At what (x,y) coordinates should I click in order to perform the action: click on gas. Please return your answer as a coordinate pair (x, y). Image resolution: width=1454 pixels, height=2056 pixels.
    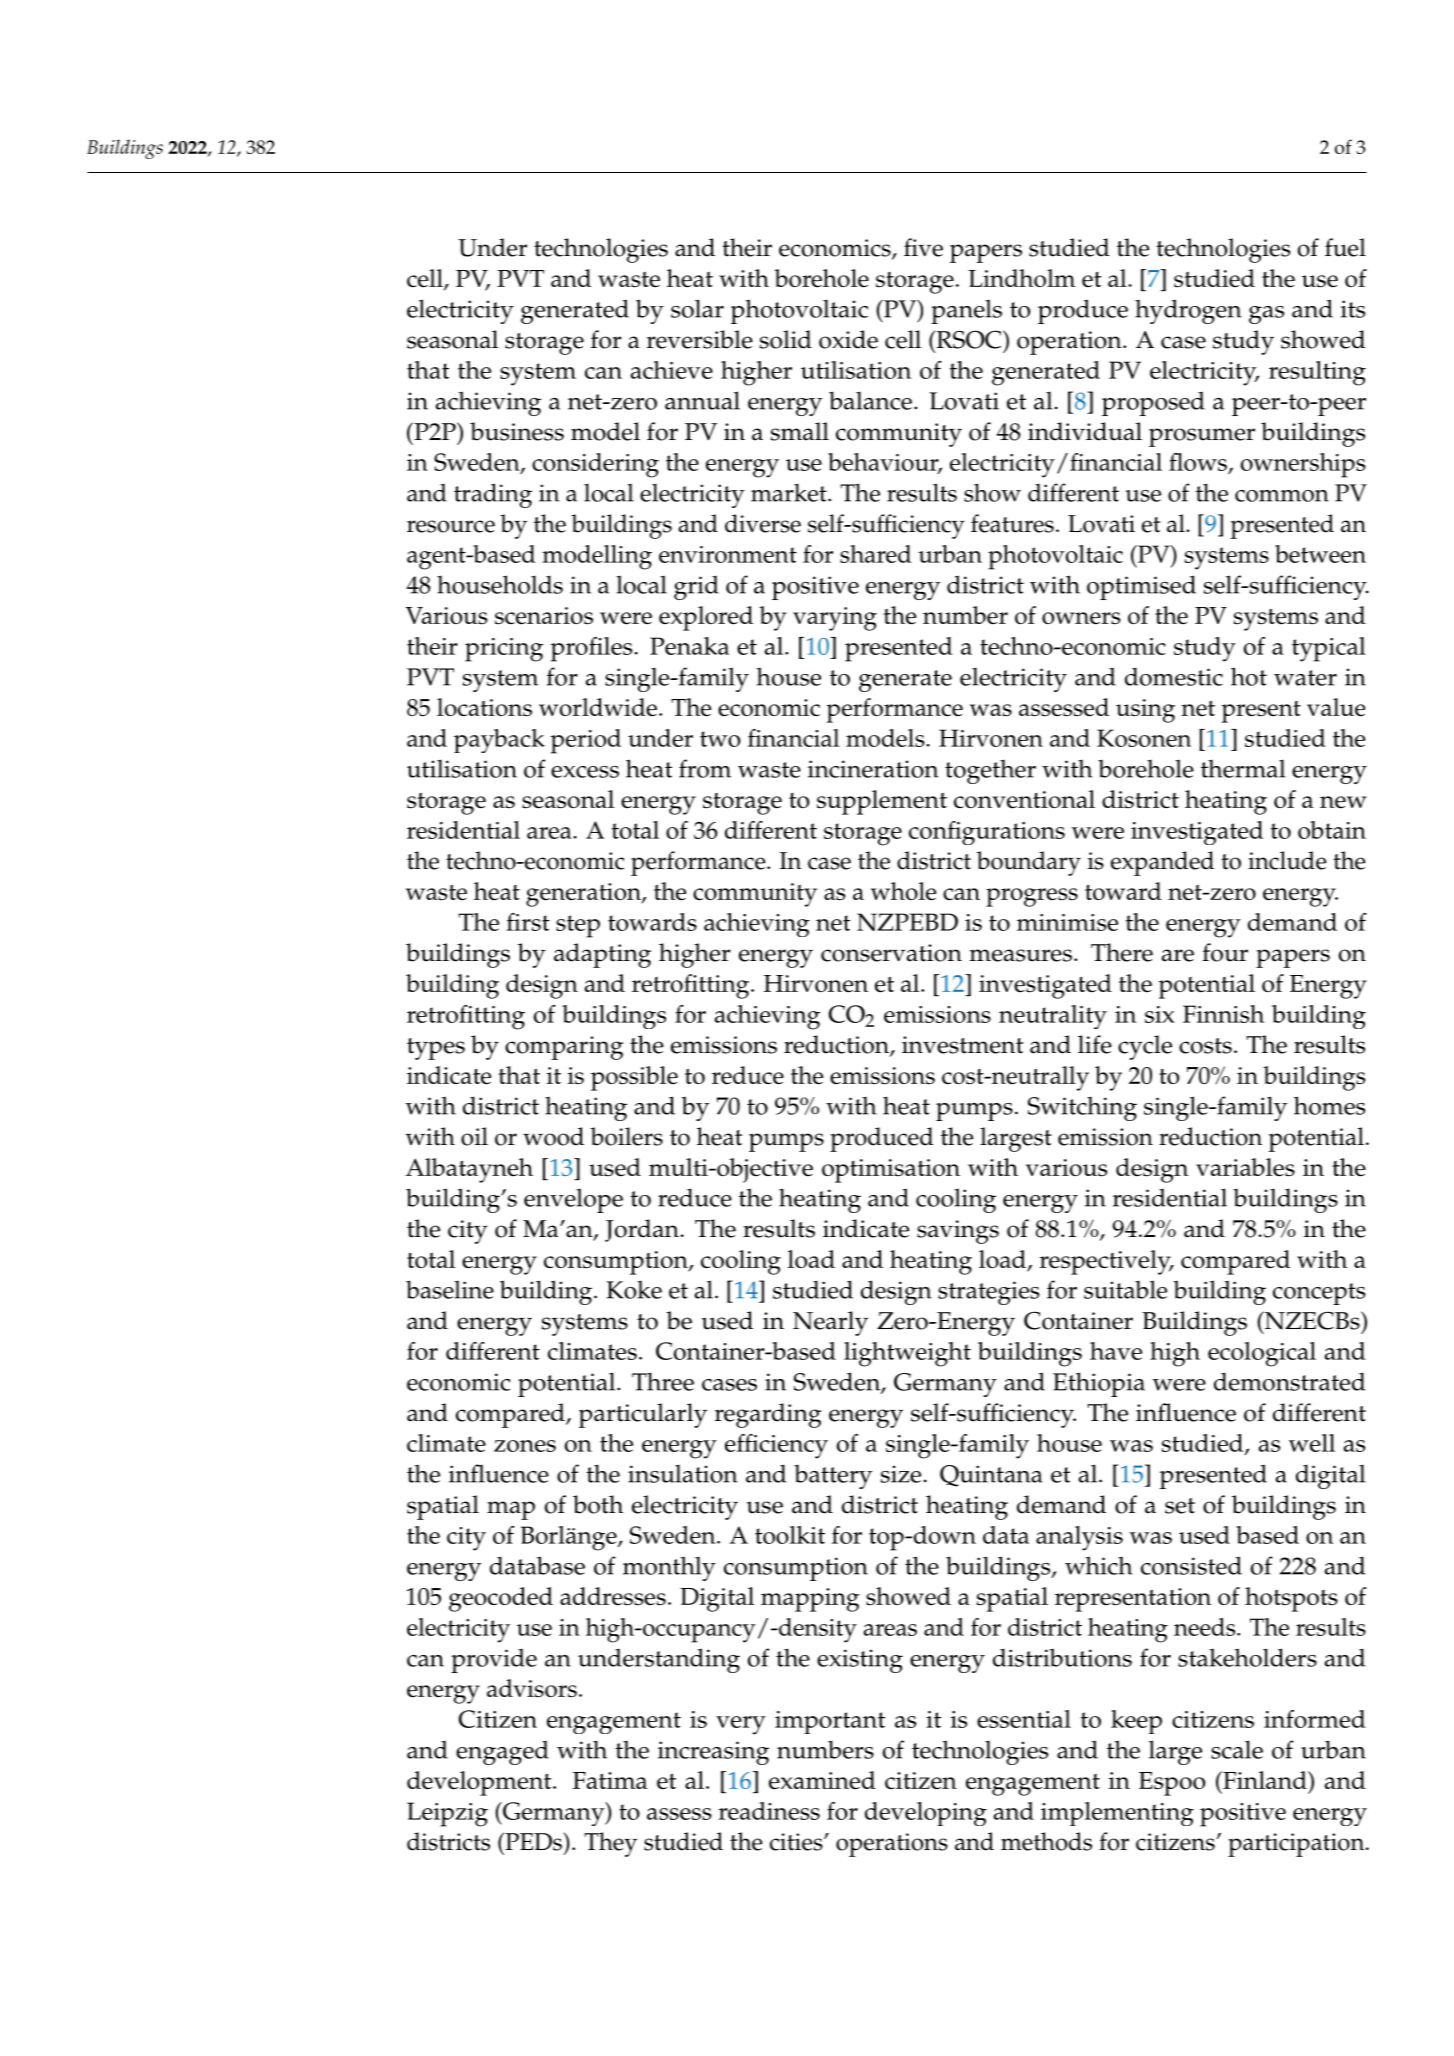
    Looking at the image, I should click on (1266, 315).
